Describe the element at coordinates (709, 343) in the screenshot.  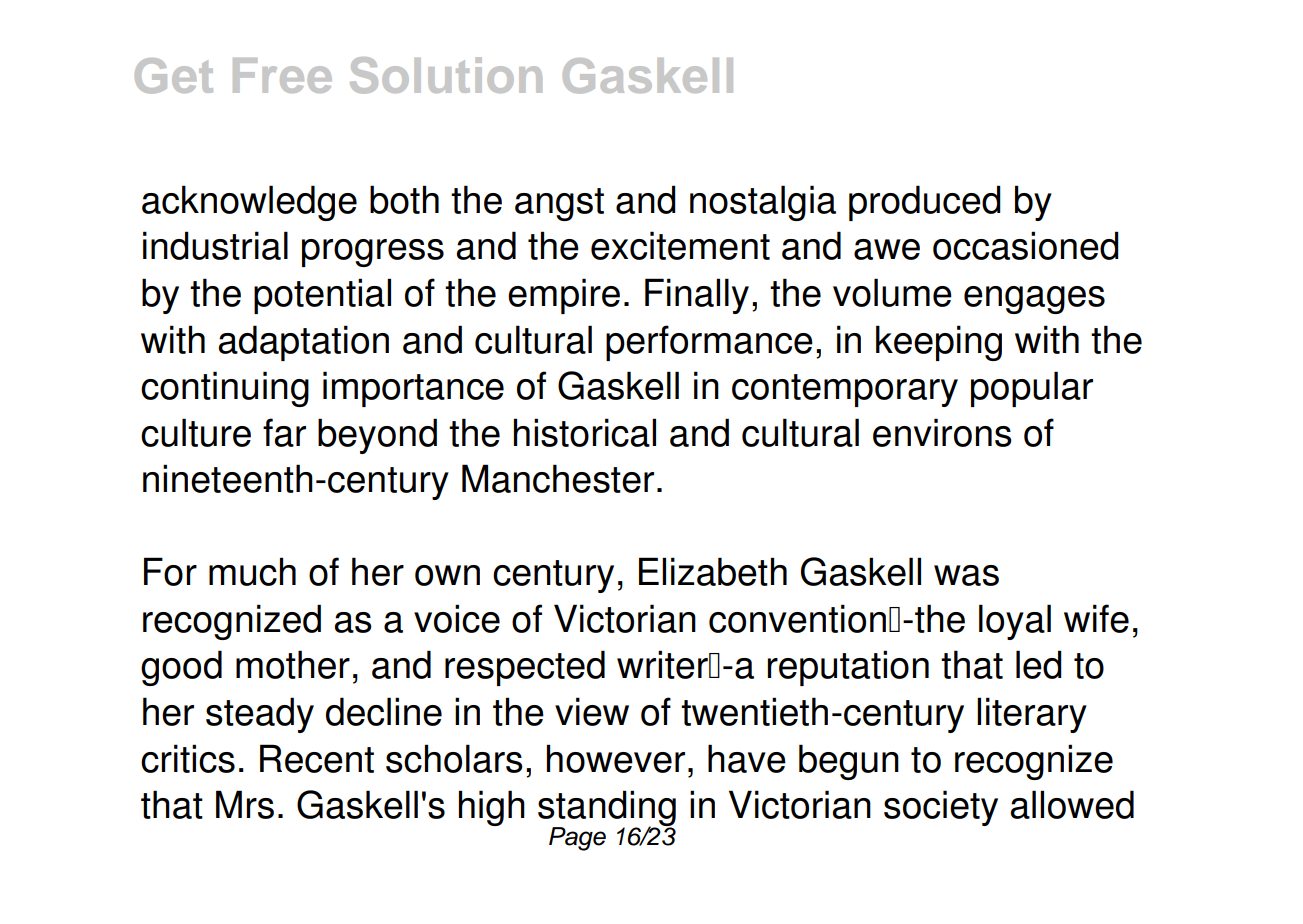
I see `performance` at that location.
